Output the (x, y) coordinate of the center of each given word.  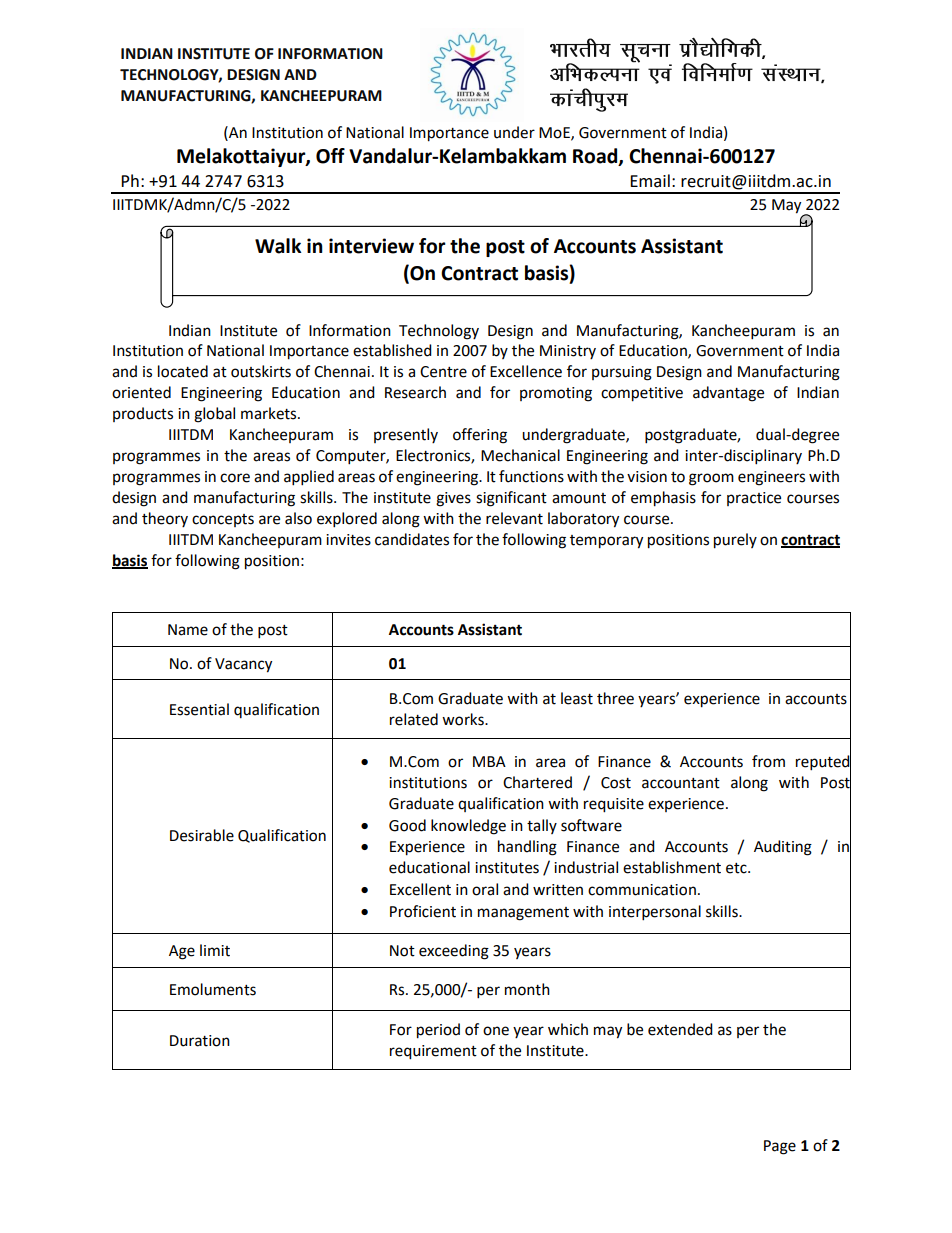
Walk (278, 246)
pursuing (622, 373)
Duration (200, 1041)
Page (780, 1147)
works (464, 719)
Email (650, 181)
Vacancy (243, 665)
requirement (433, 1052)
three (615, 698)
